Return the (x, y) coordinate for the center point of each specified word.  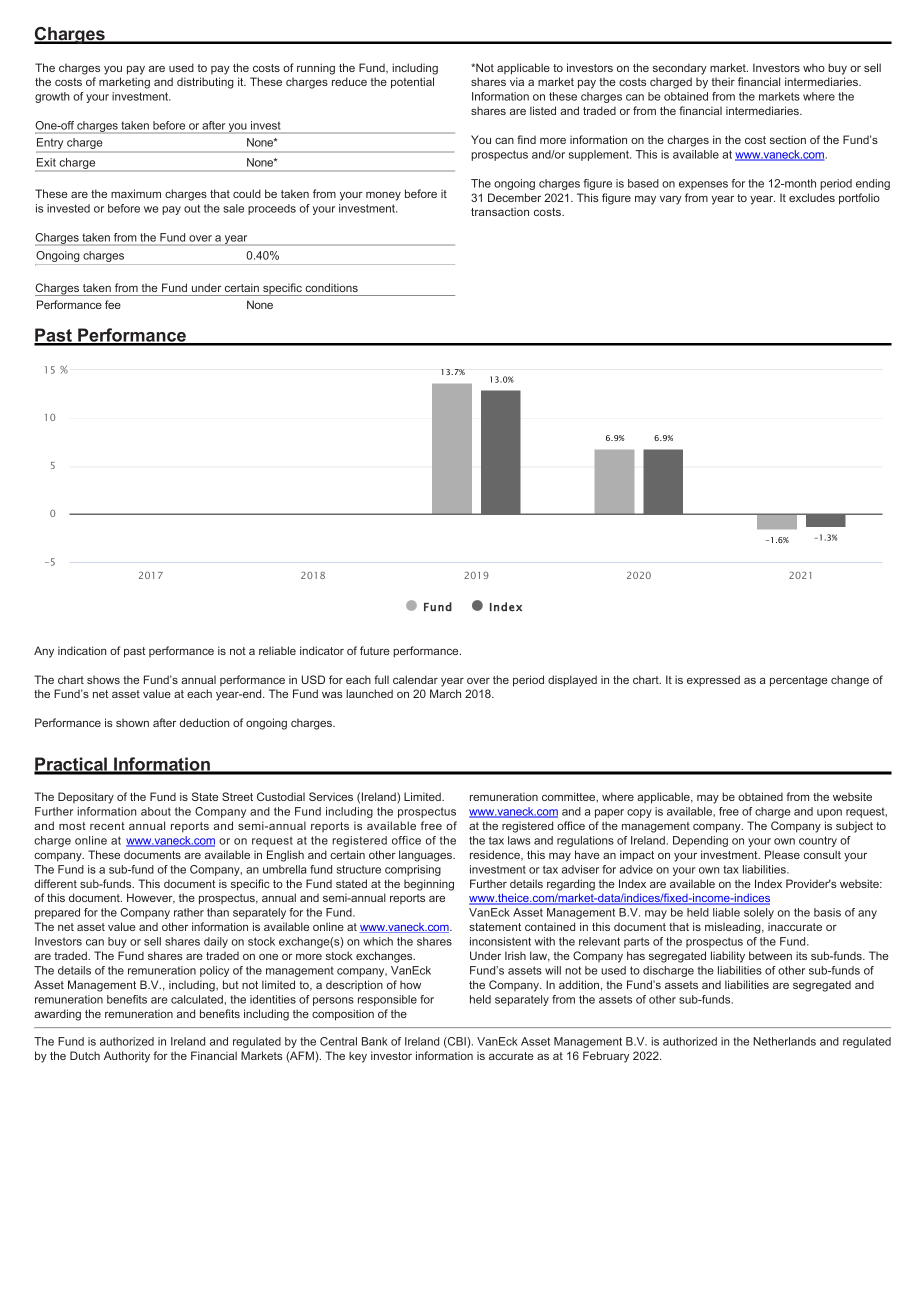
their (723, 81)
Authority (127, 1057)
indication (82, 650)
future (375, 650)
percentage (799, 681)
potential (412, 83)
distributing (205, 83)
